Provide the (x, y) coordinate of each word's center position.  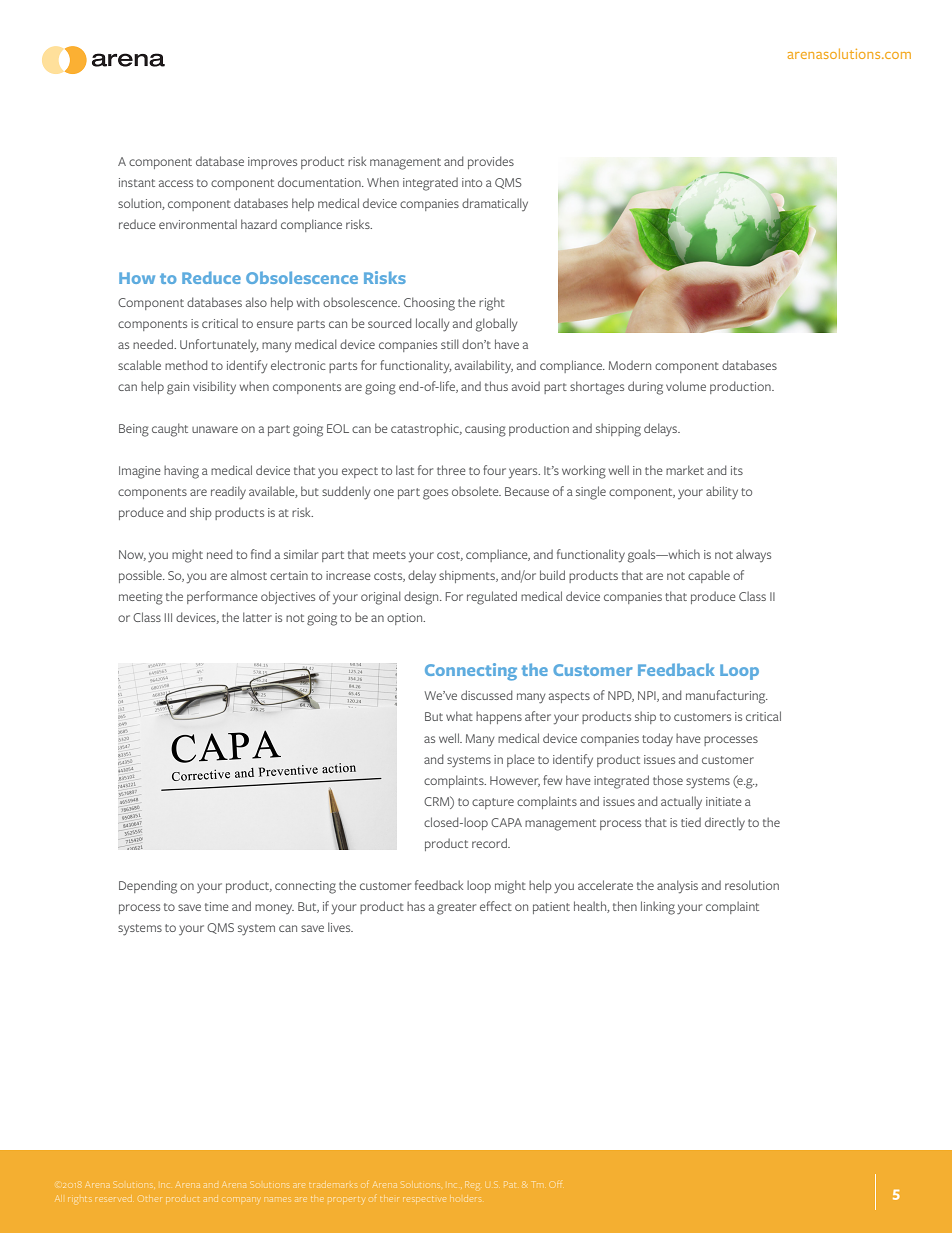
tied (691, 822)
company (243, 1199)
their (389, 1199)
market (685, 470)
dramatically (495, 204)
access (176, 183)
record (490, 843)
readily (228, 493)
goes (435, 494)
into (472, 182)
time (217, 906)
